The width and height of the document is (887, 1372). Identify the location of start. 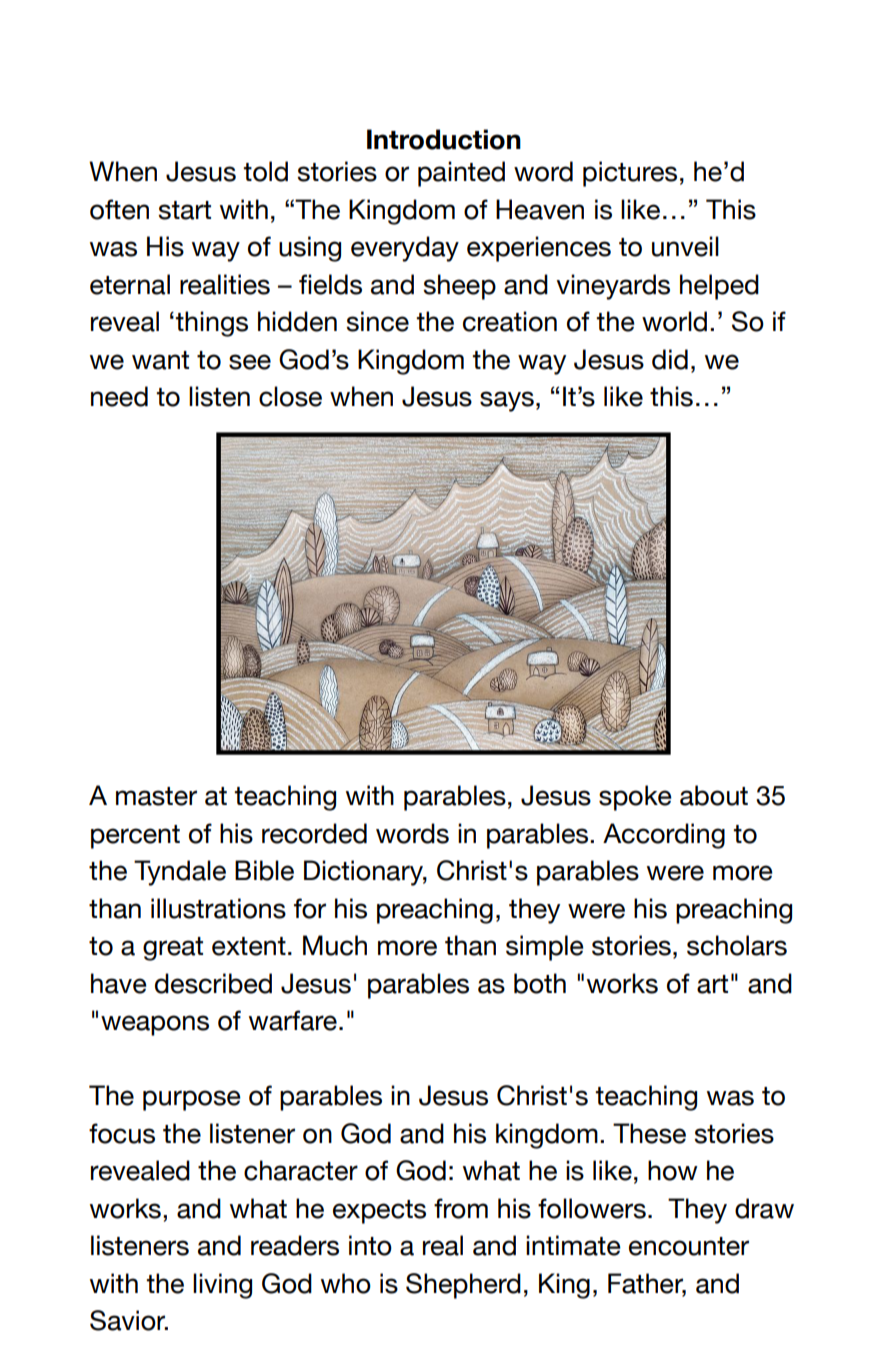
(184, 210).
